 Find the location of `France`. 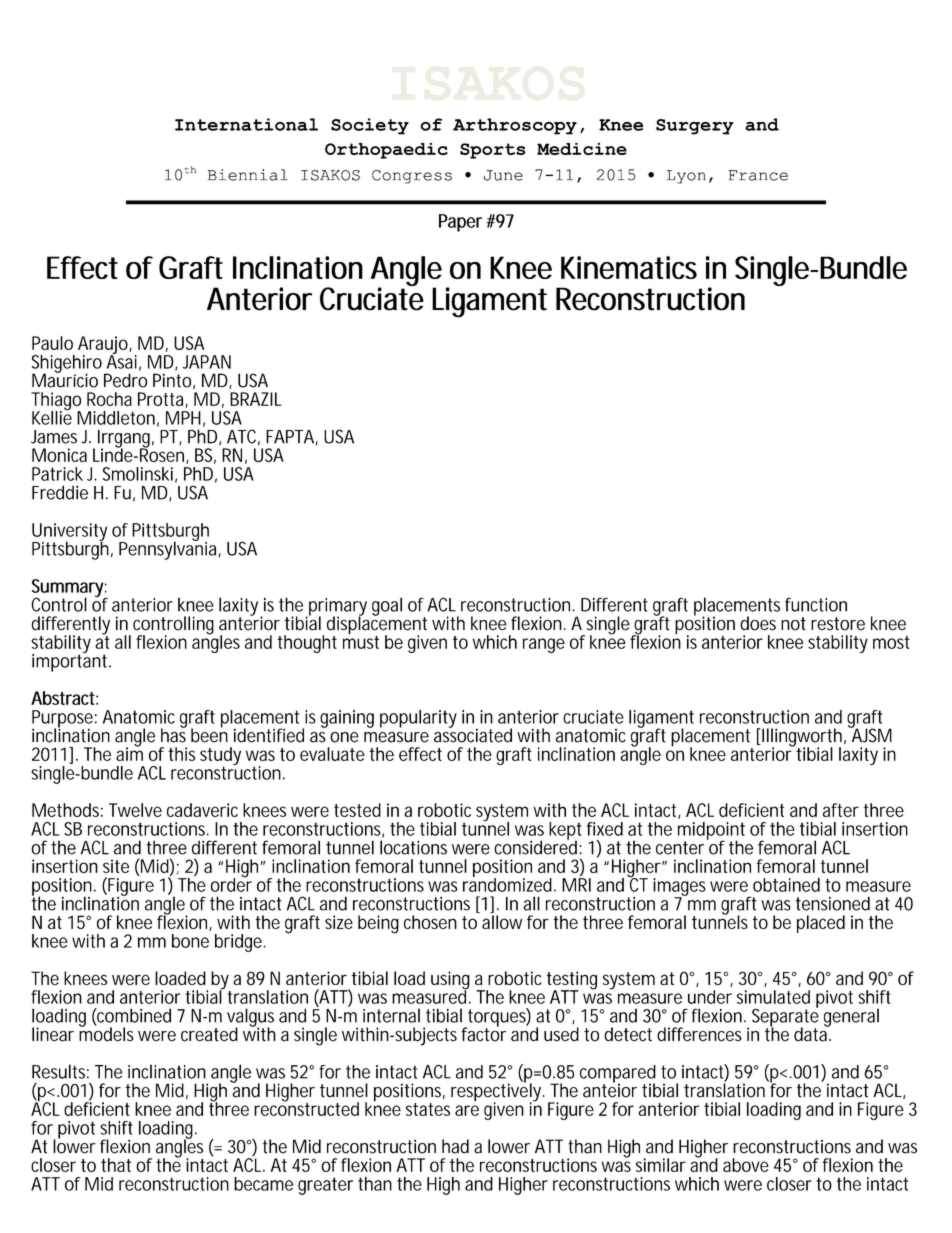

France is located at coordinates (758, 175).
